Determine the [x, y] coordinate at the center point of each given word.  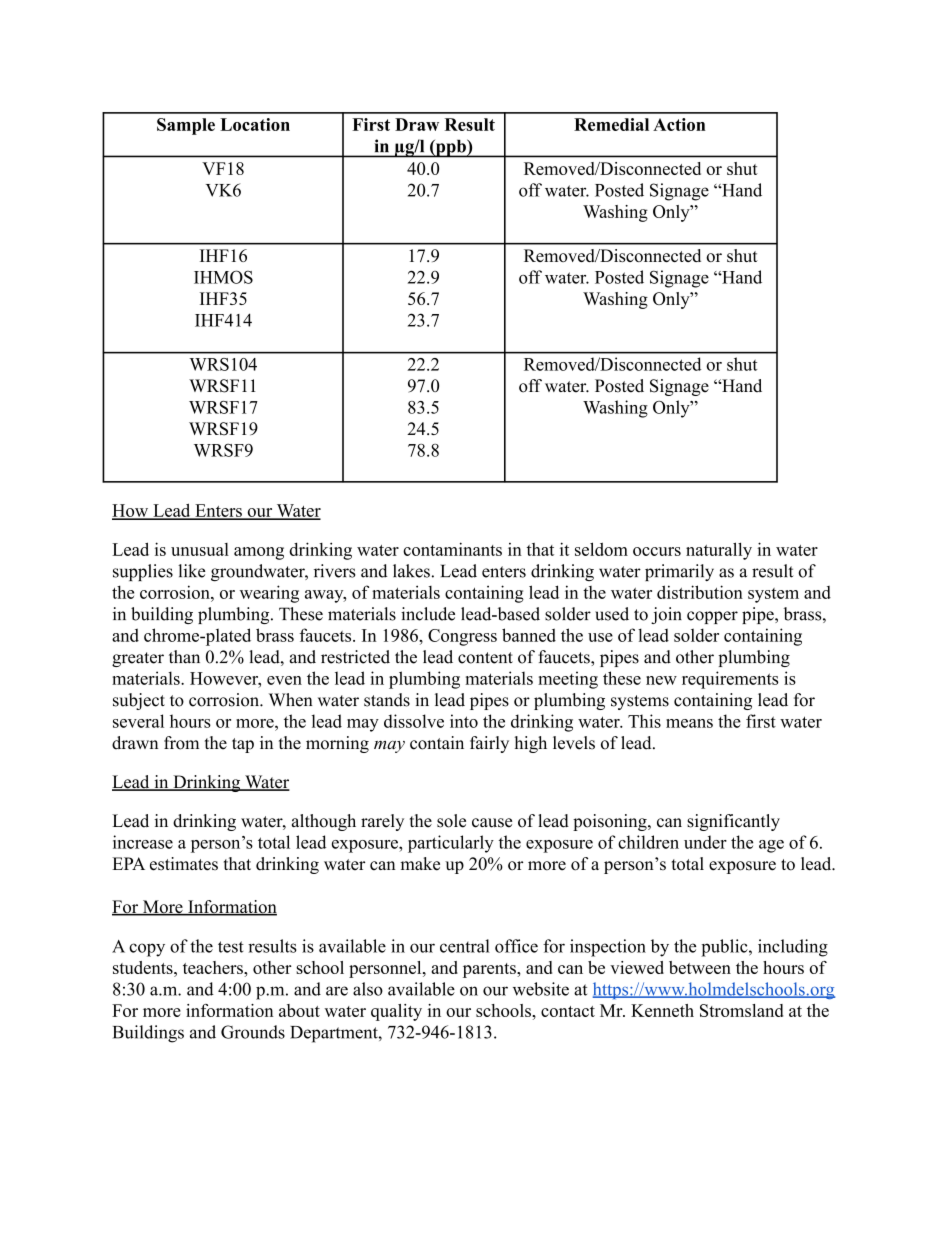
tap [243, 745]
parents [490, 970]
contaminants [452, 549]
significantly [733, 822]
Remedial [611, 124]
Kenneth [662, 1010]
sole [451, 821]
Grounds [253, 1032]
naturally [719, 551]
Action [679, 124]
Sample [186, 126]
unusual [200, 549]
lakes [411, 571]
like [191, 571]
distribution [700, 592]
